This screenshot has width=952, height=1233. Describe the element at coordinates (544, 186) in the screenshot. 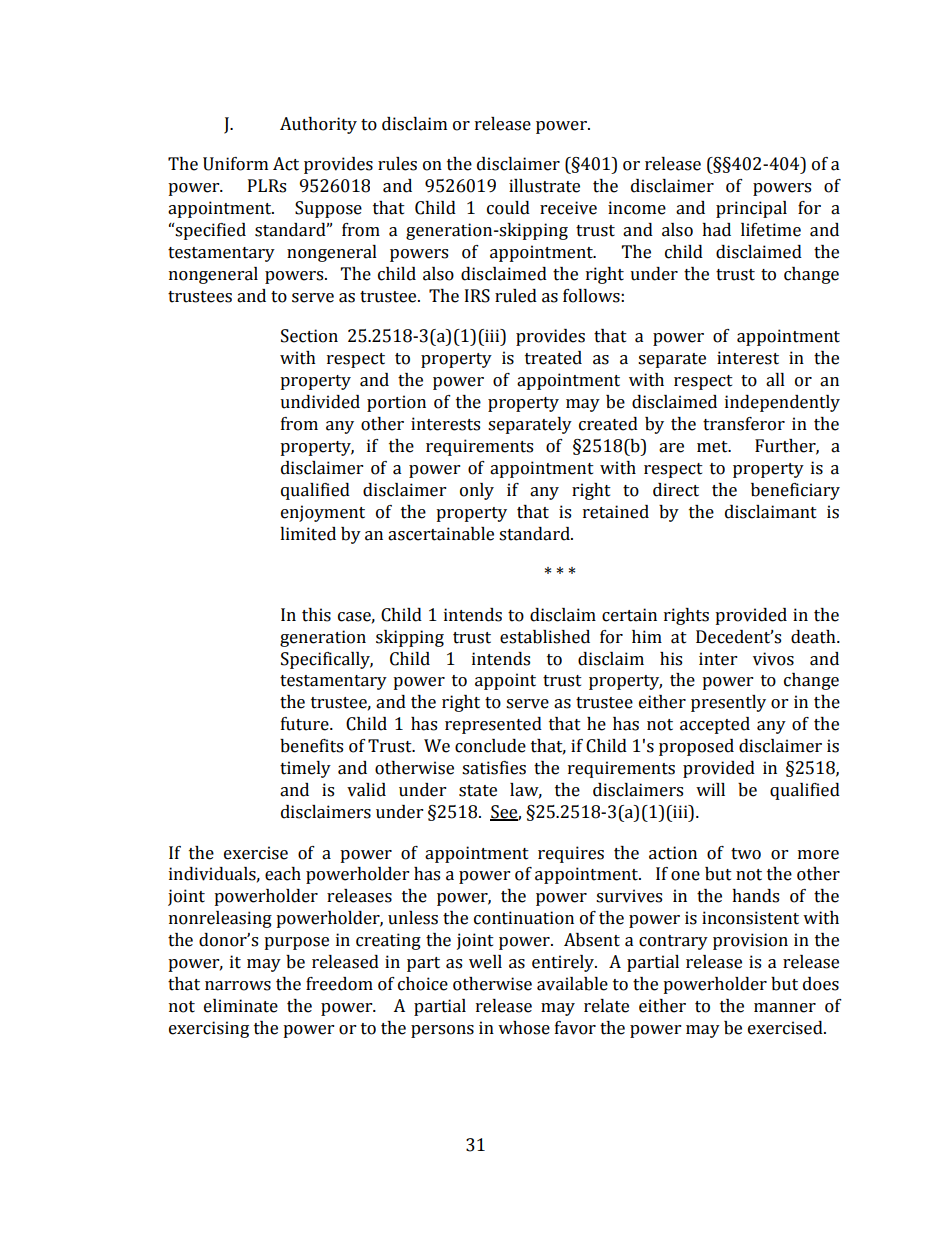

I see `illustrate` at that location.
